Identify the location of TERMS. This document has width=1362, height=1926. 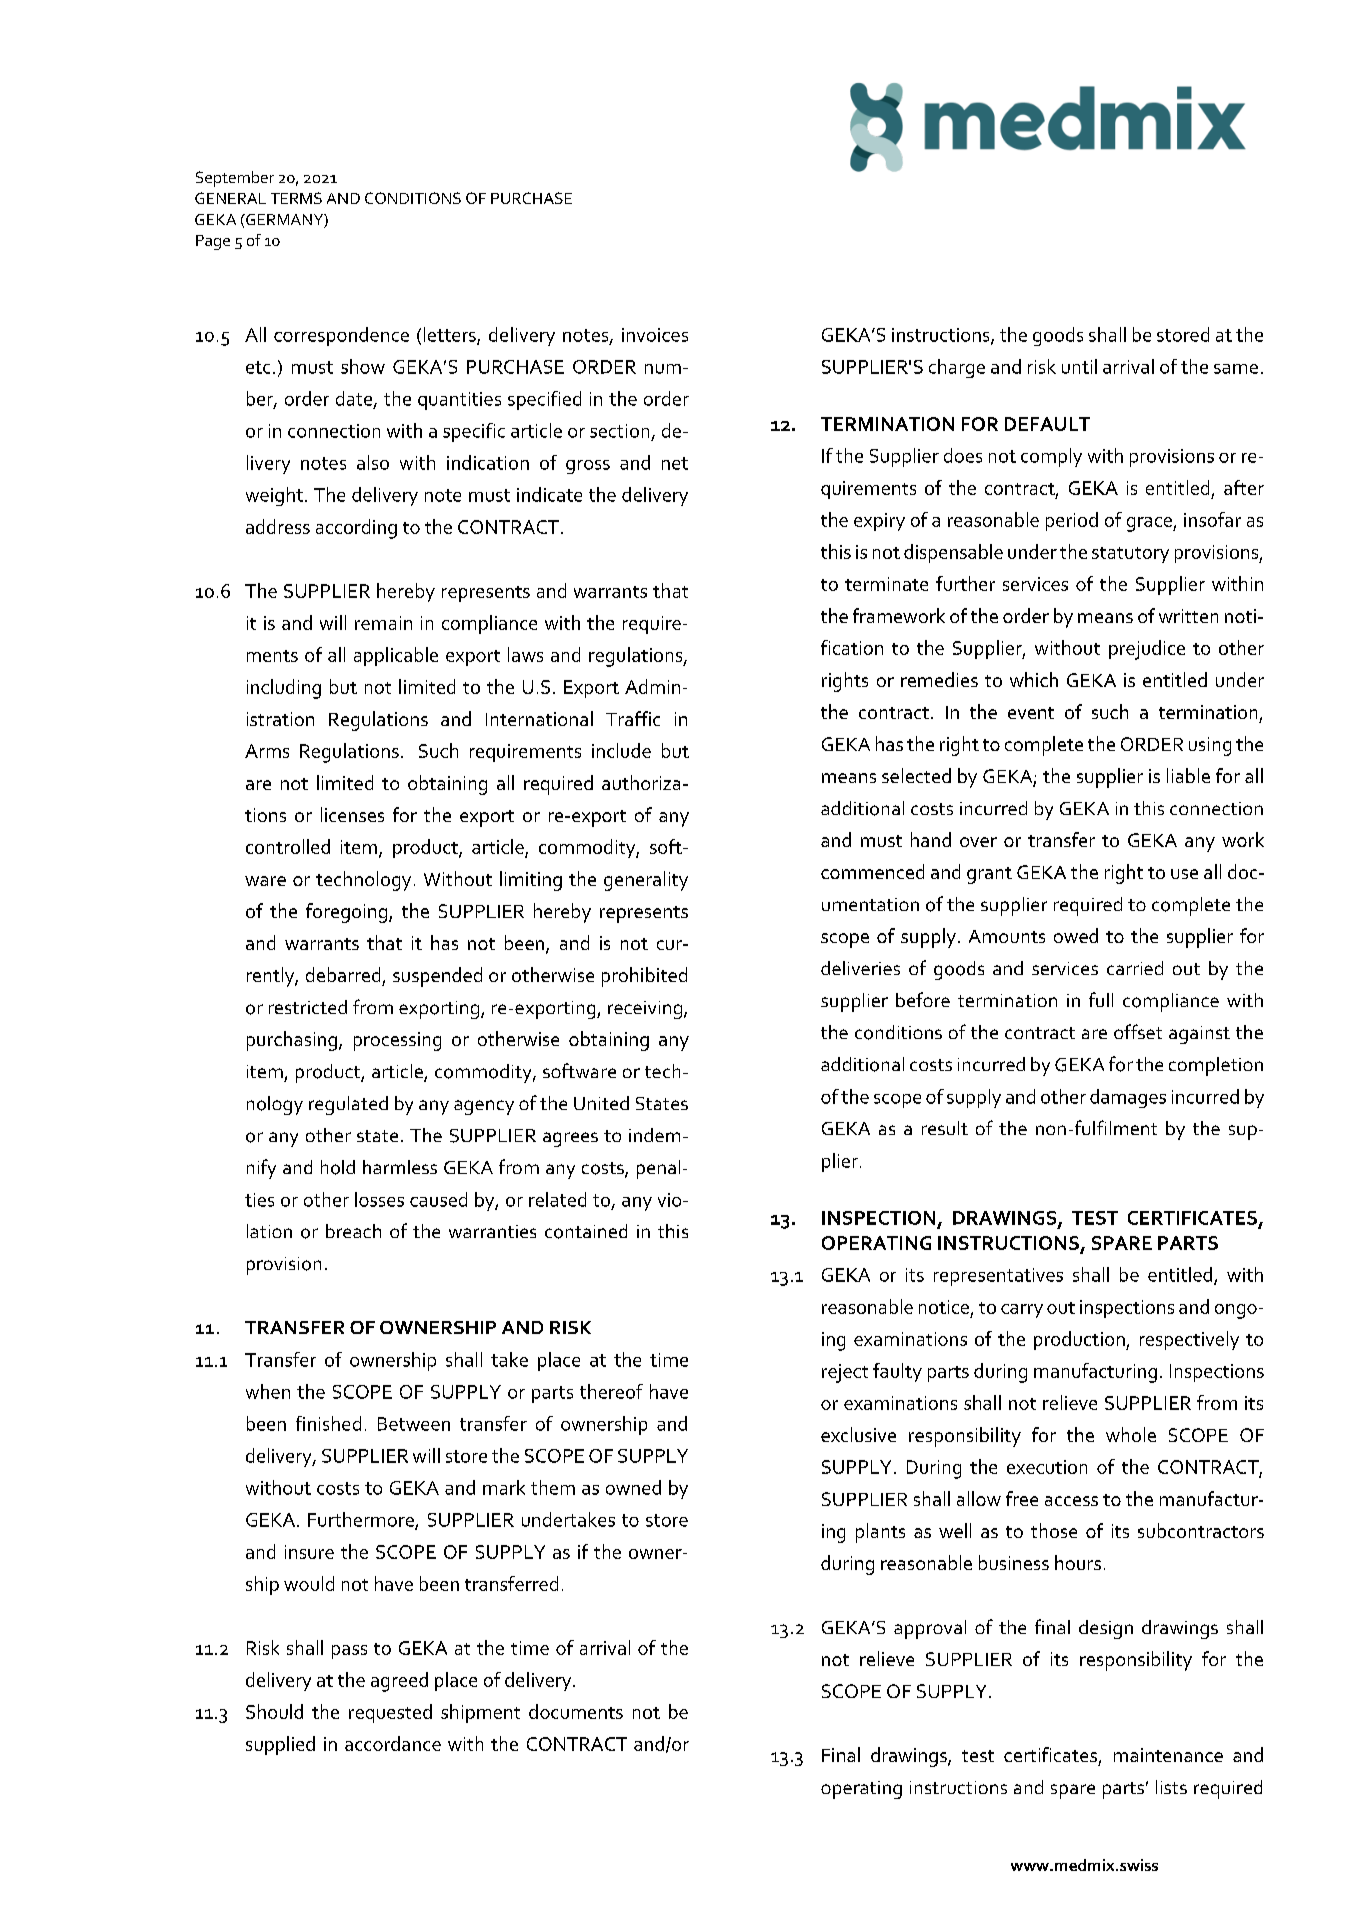
(296, 198).
